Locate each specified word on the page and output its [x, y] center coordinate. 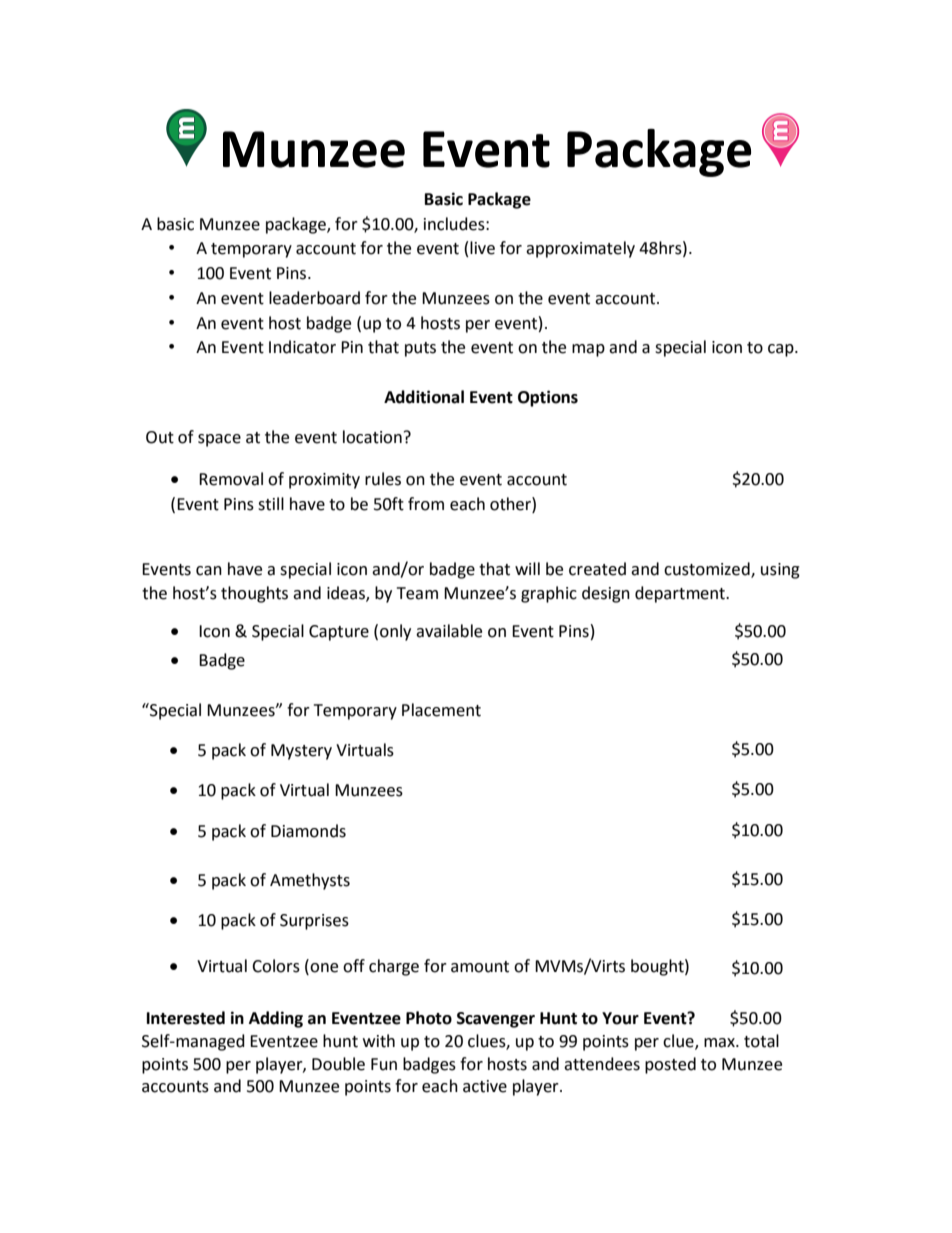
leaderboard [314, 298]
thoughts [254, 594]
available [449, 631]
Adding [276, 1019]
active [485, 1086]
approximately [580, 249]
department [681, 594]
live [482, 248]
